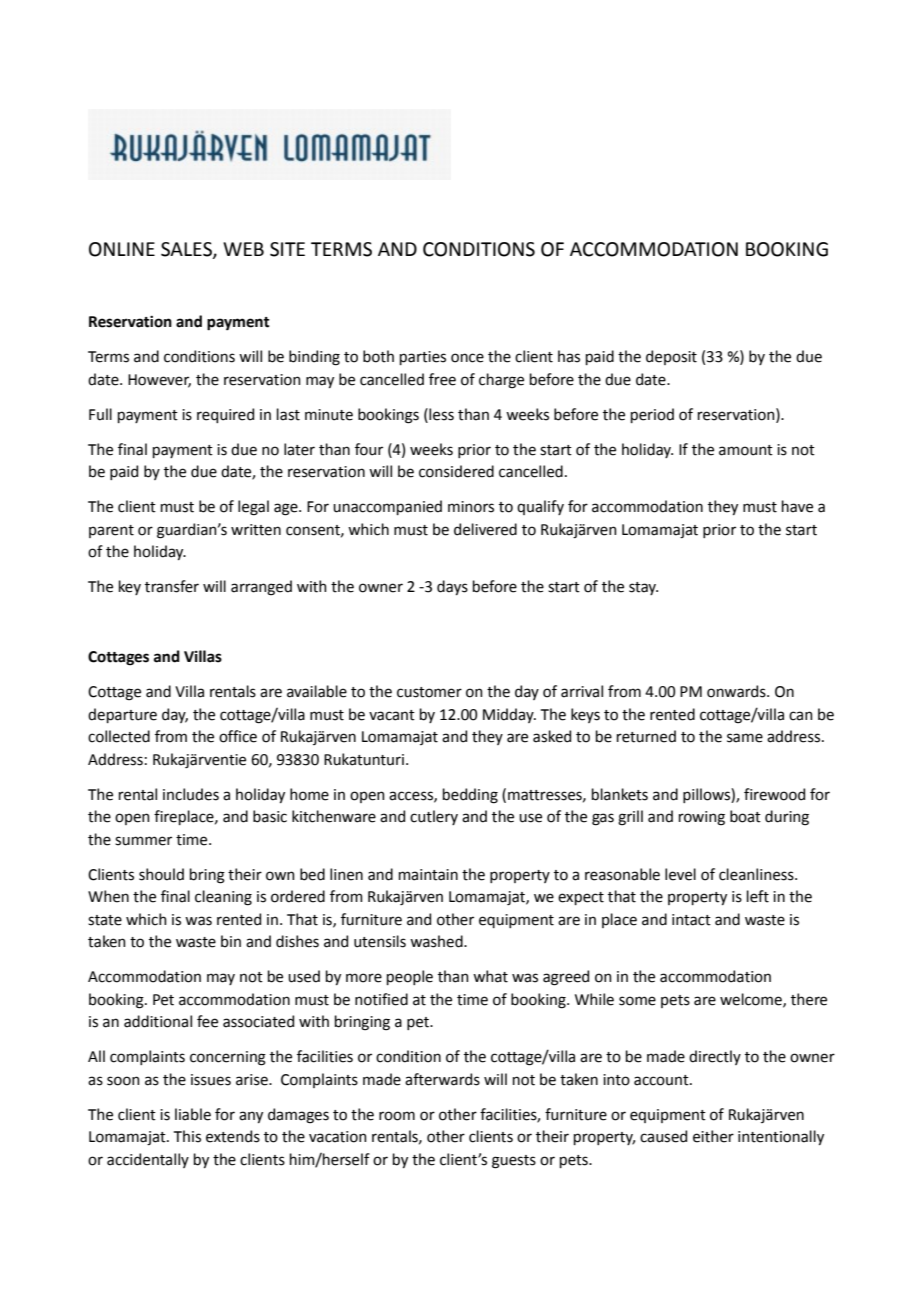 Image resolution: width=924 pixels, height=1308 pixels. I want to click on parties, so click(423, 358).
